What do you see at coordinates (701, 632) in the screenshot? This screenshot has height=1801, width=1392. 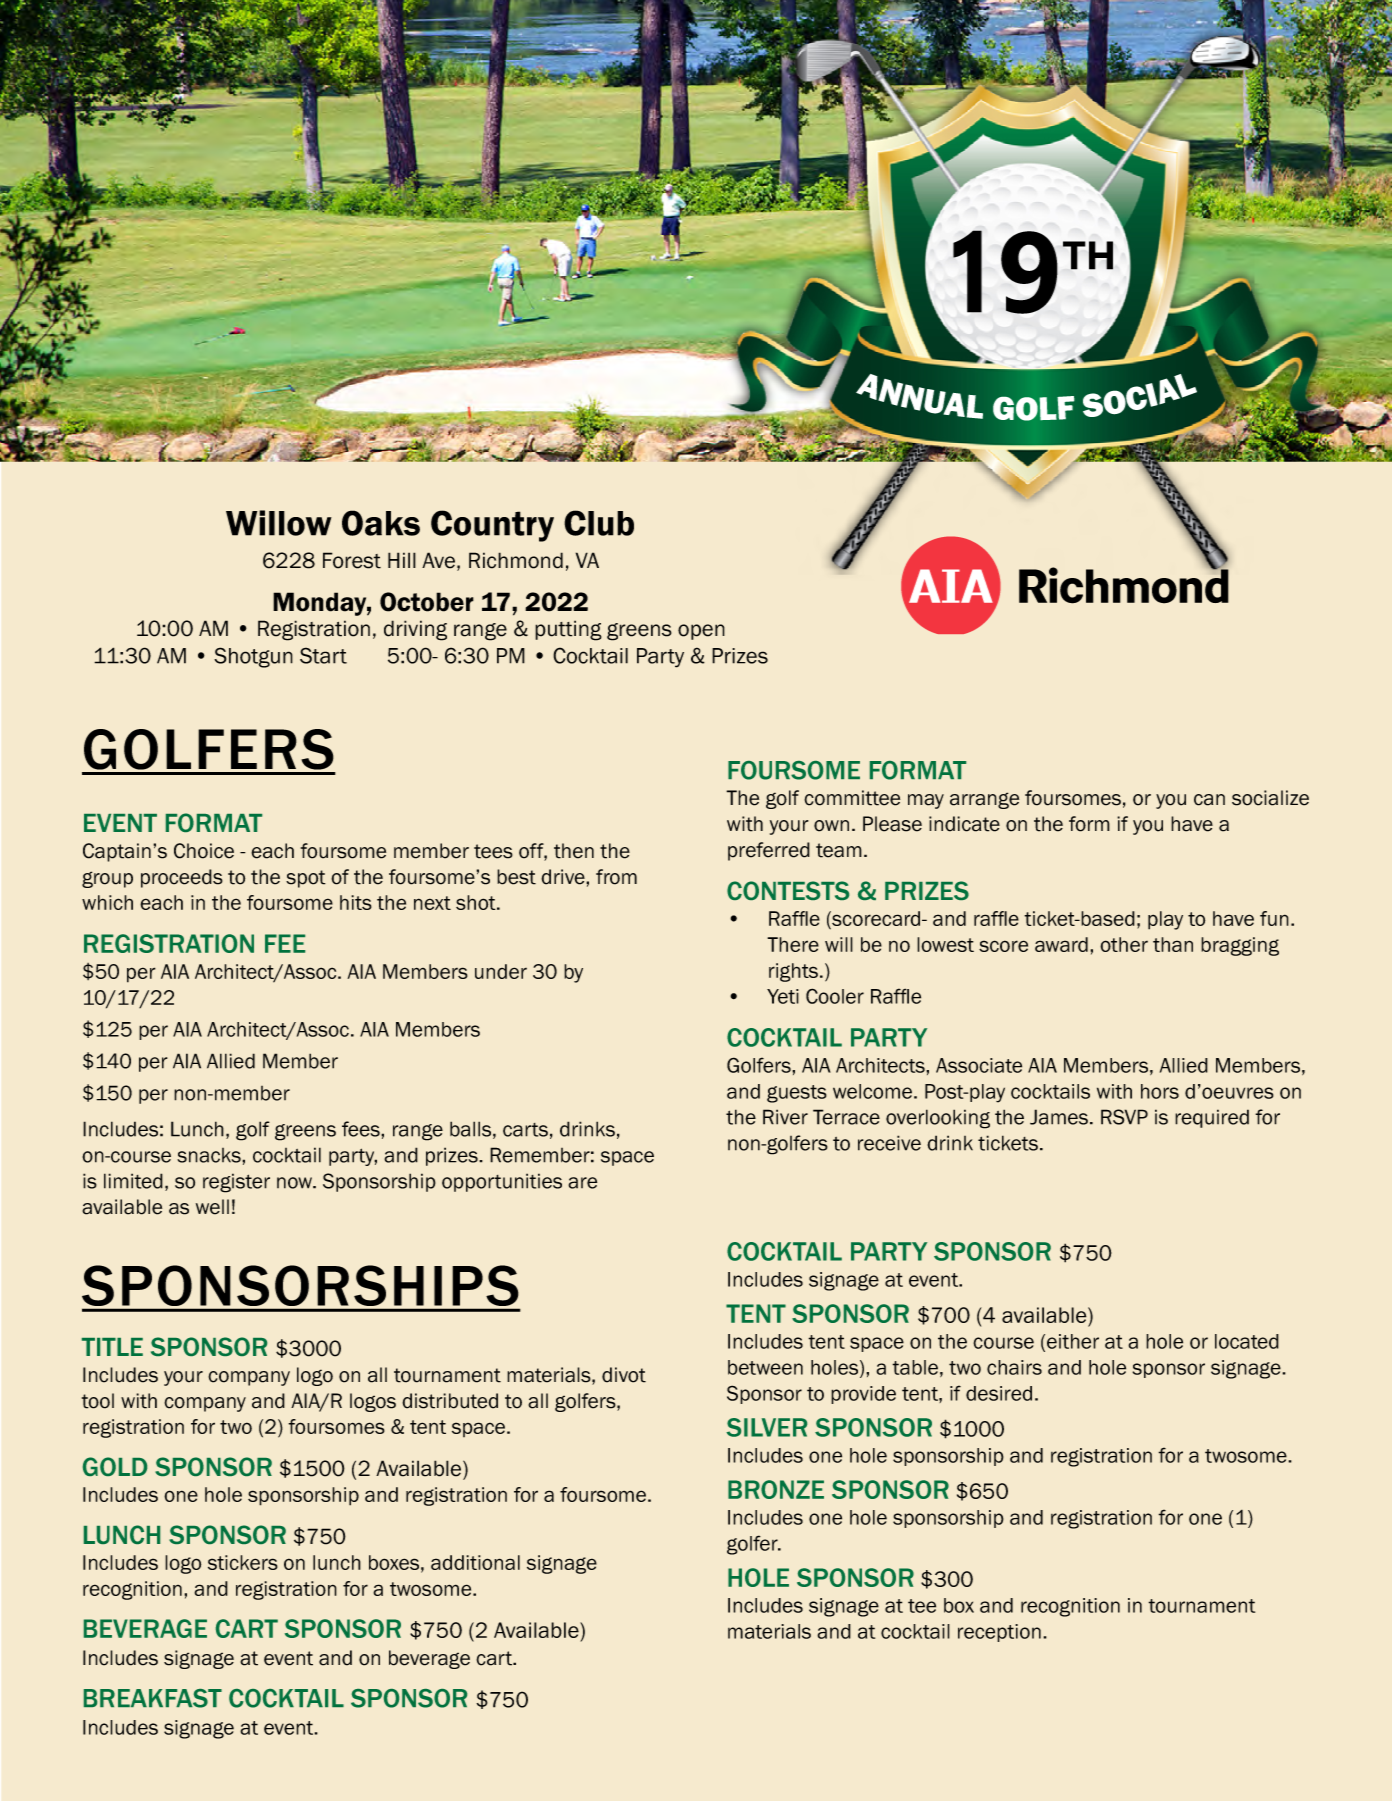 I see `open` at bounding box center [701, 632].
